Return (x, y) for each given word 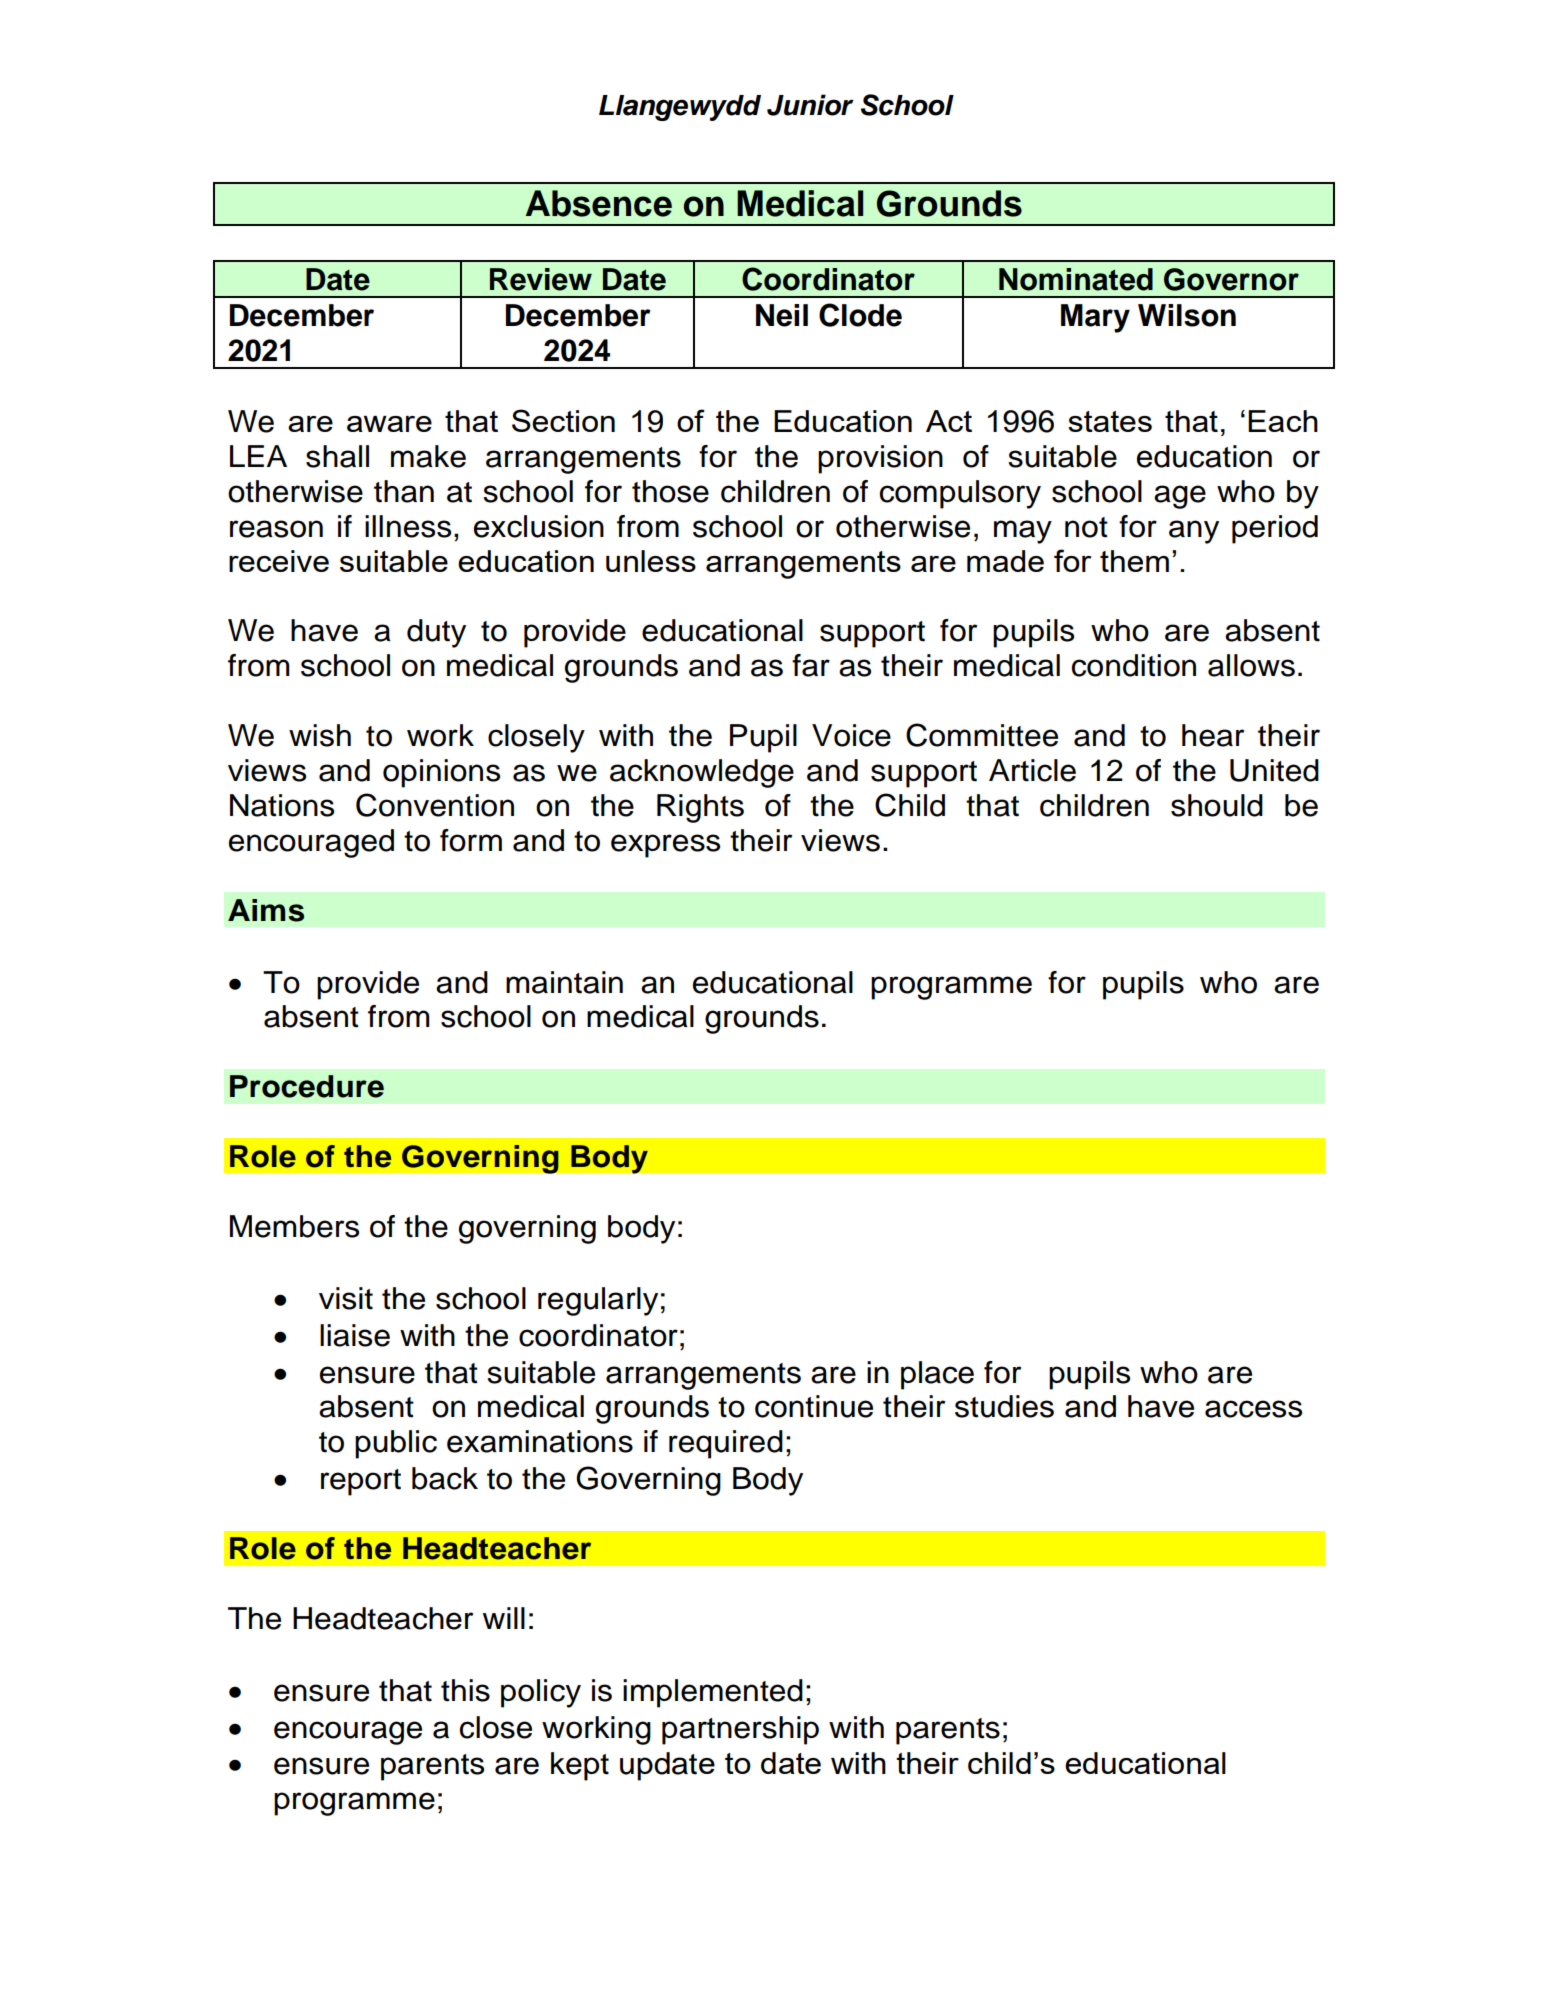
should (1217, 805)
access (1253, 1409)
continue (814, 1406)
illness (408, 526)
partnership (740, 1730)
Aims (266, 910)
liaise (355, 1335)
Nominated (1076, 279)
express (665, 846)
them (1134, 561)
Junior (810, 105)
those (670, 491)
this (465, 1690)
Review (541, 279)
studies (1004, 1406)
